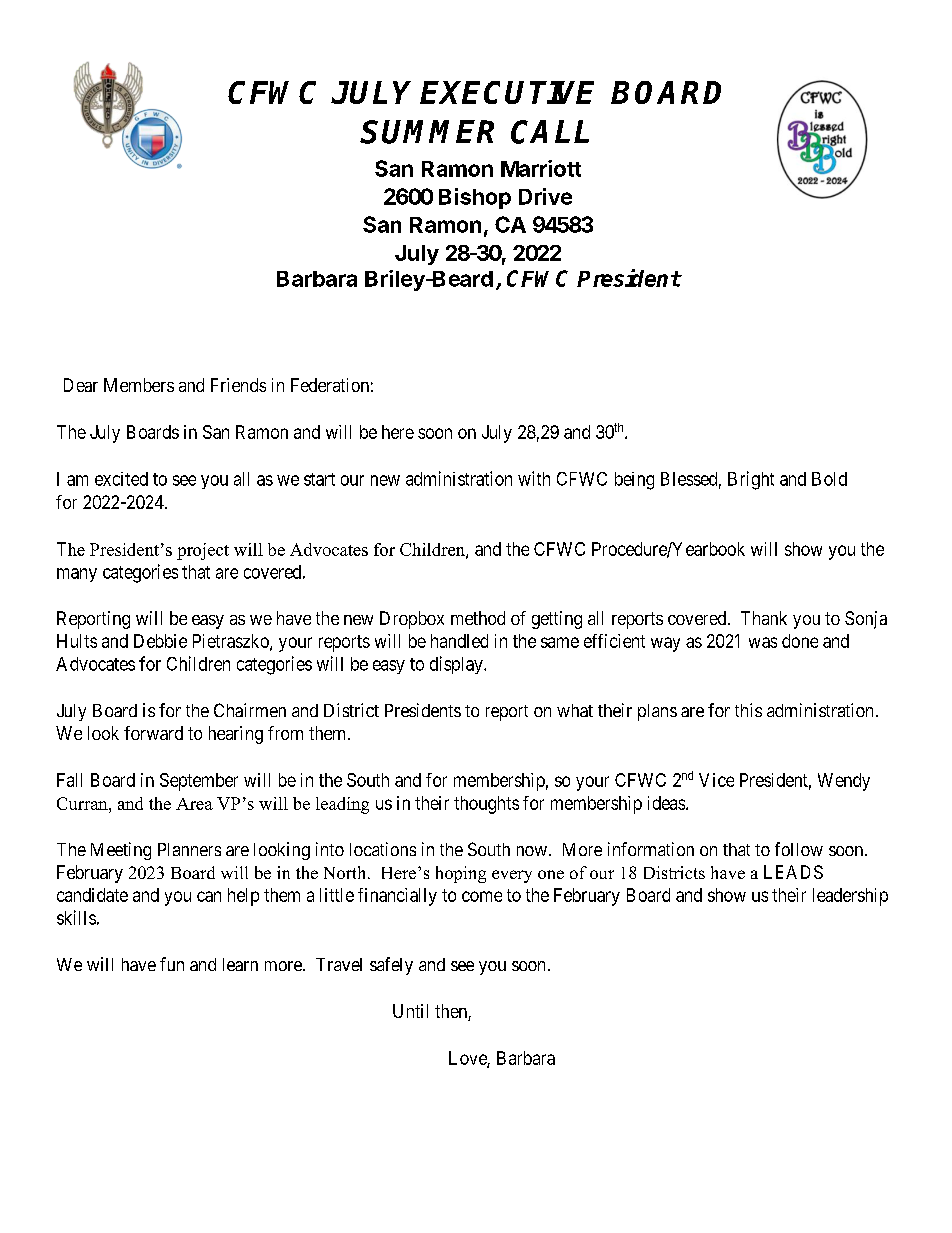  I want to click on project, so click(203, 551).
